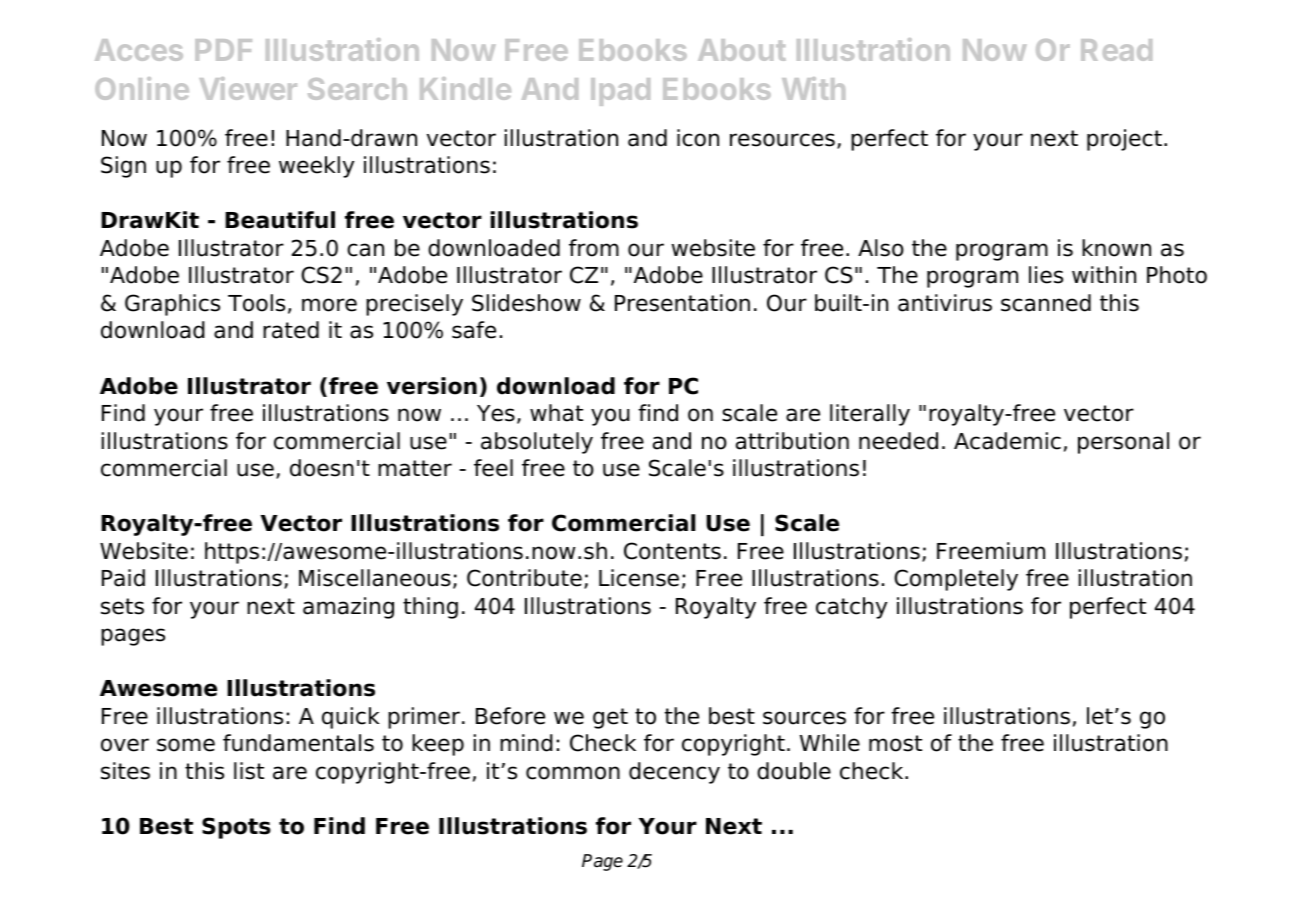 This screenshot has height=924, width=1311. I want to click on Ipad, so click(620, 92).
